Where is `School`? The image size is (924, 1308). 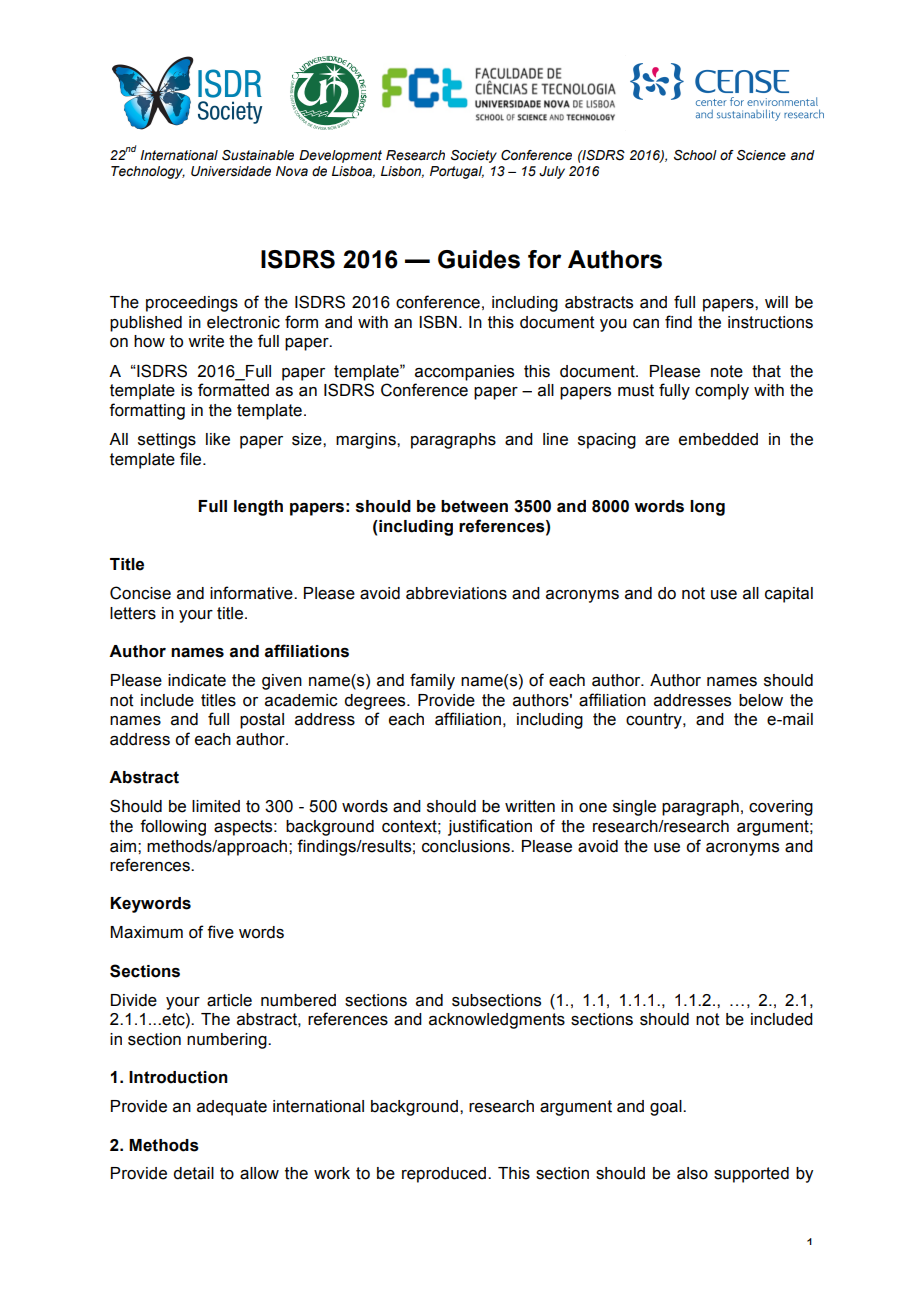 School is located at coordinates (695, 155).
